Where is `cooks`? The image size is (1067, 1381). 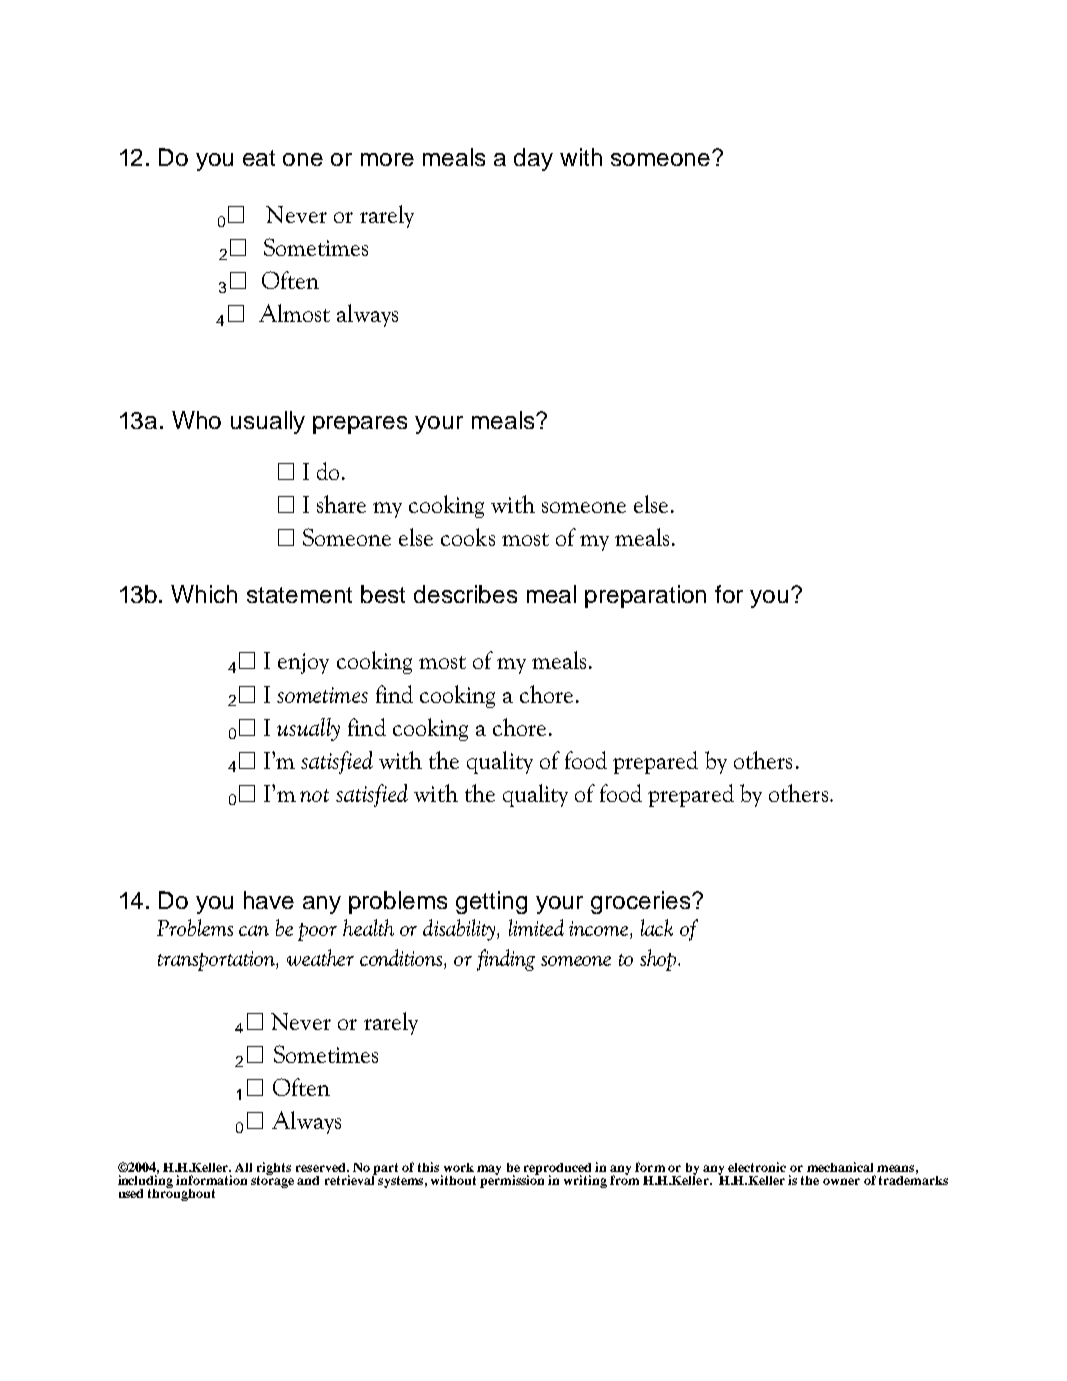 cooks is located at coordinates (468, 537).
